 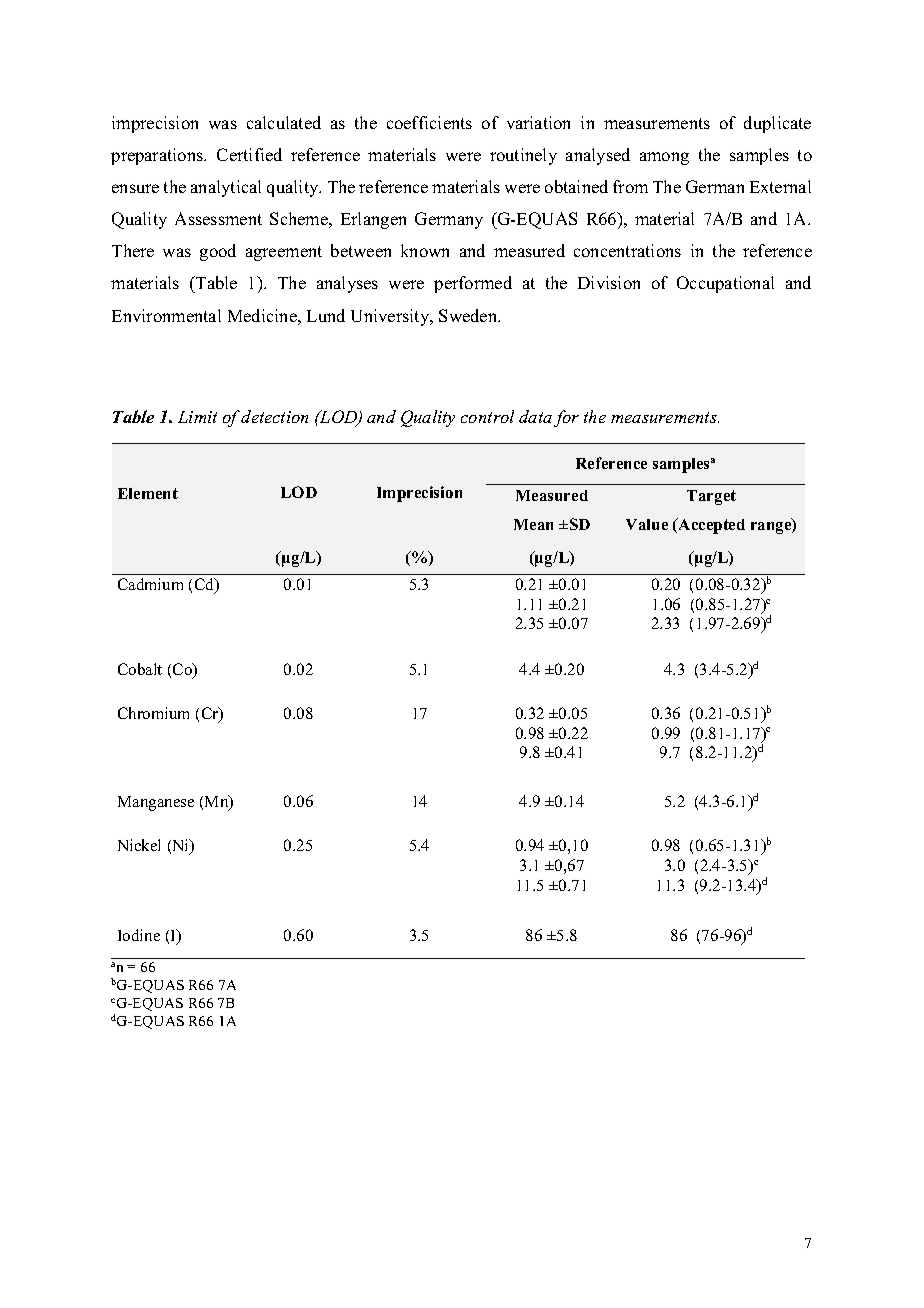 What do you see at coordinates (139, 935) in the document?
I see `Iodine` at bounding box center [139, 935].
